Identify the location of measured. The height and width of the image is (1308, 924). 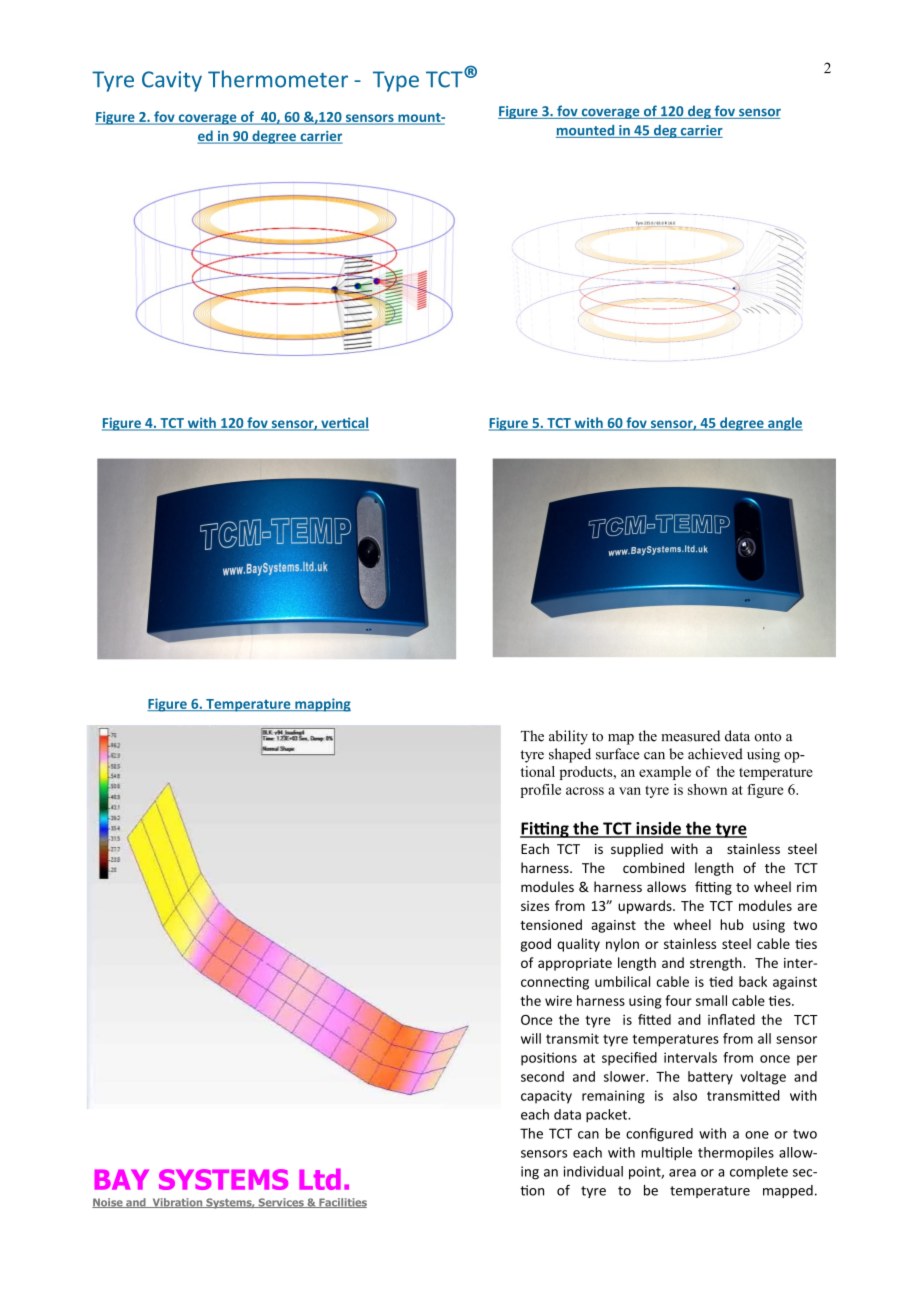
(690, 736).
